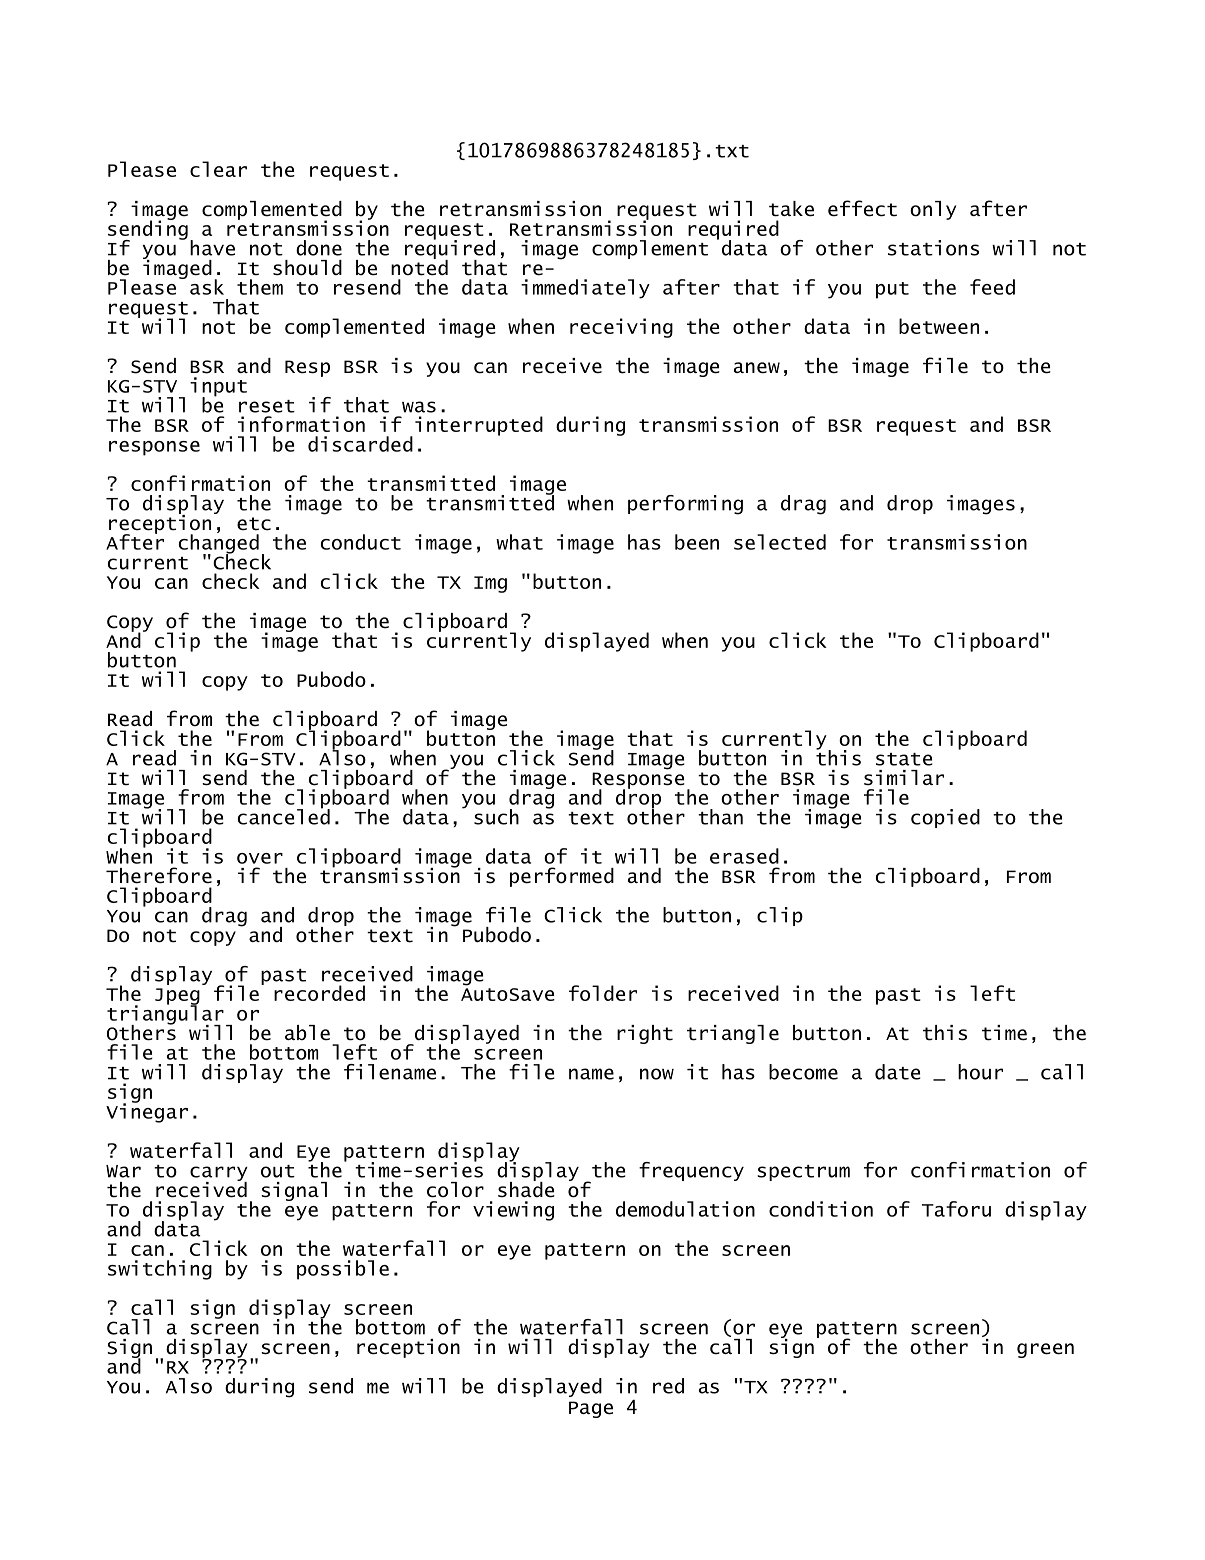 Image resolution: width=1205 pixels, height=1560 pixels. What do you see at coordinates (219, 544) in the image?
I see `changed` at bounding box center [219, 544].
